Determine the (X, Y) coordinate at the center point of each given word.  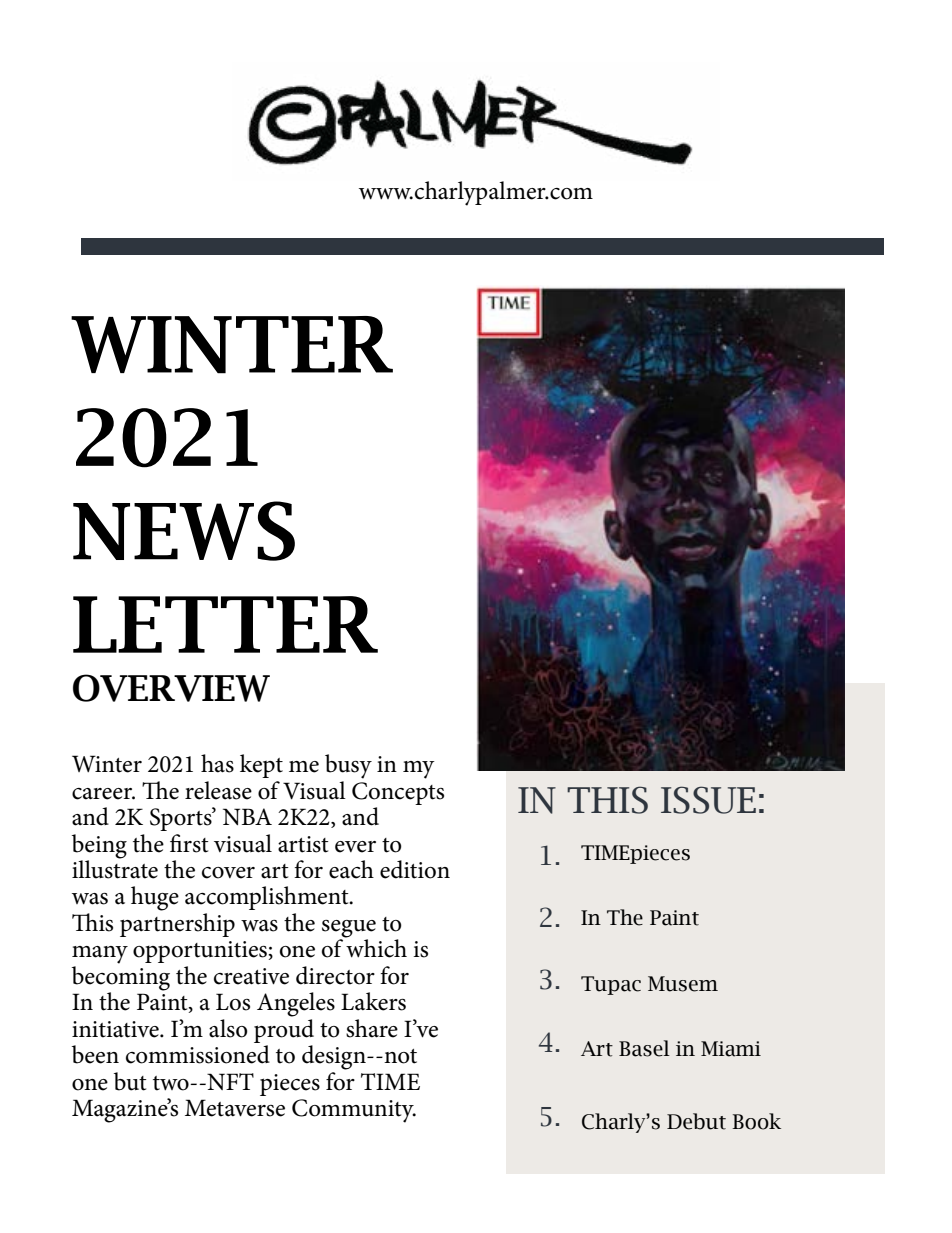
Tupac (611, 985)
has (217, 763)
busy (348, 766)
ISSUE (708, 800)
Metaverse (235, 1108)
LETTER (225, 624)
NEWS (184, 531)
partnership (177, 925)
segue (349, 930)
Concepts (398, 793)
